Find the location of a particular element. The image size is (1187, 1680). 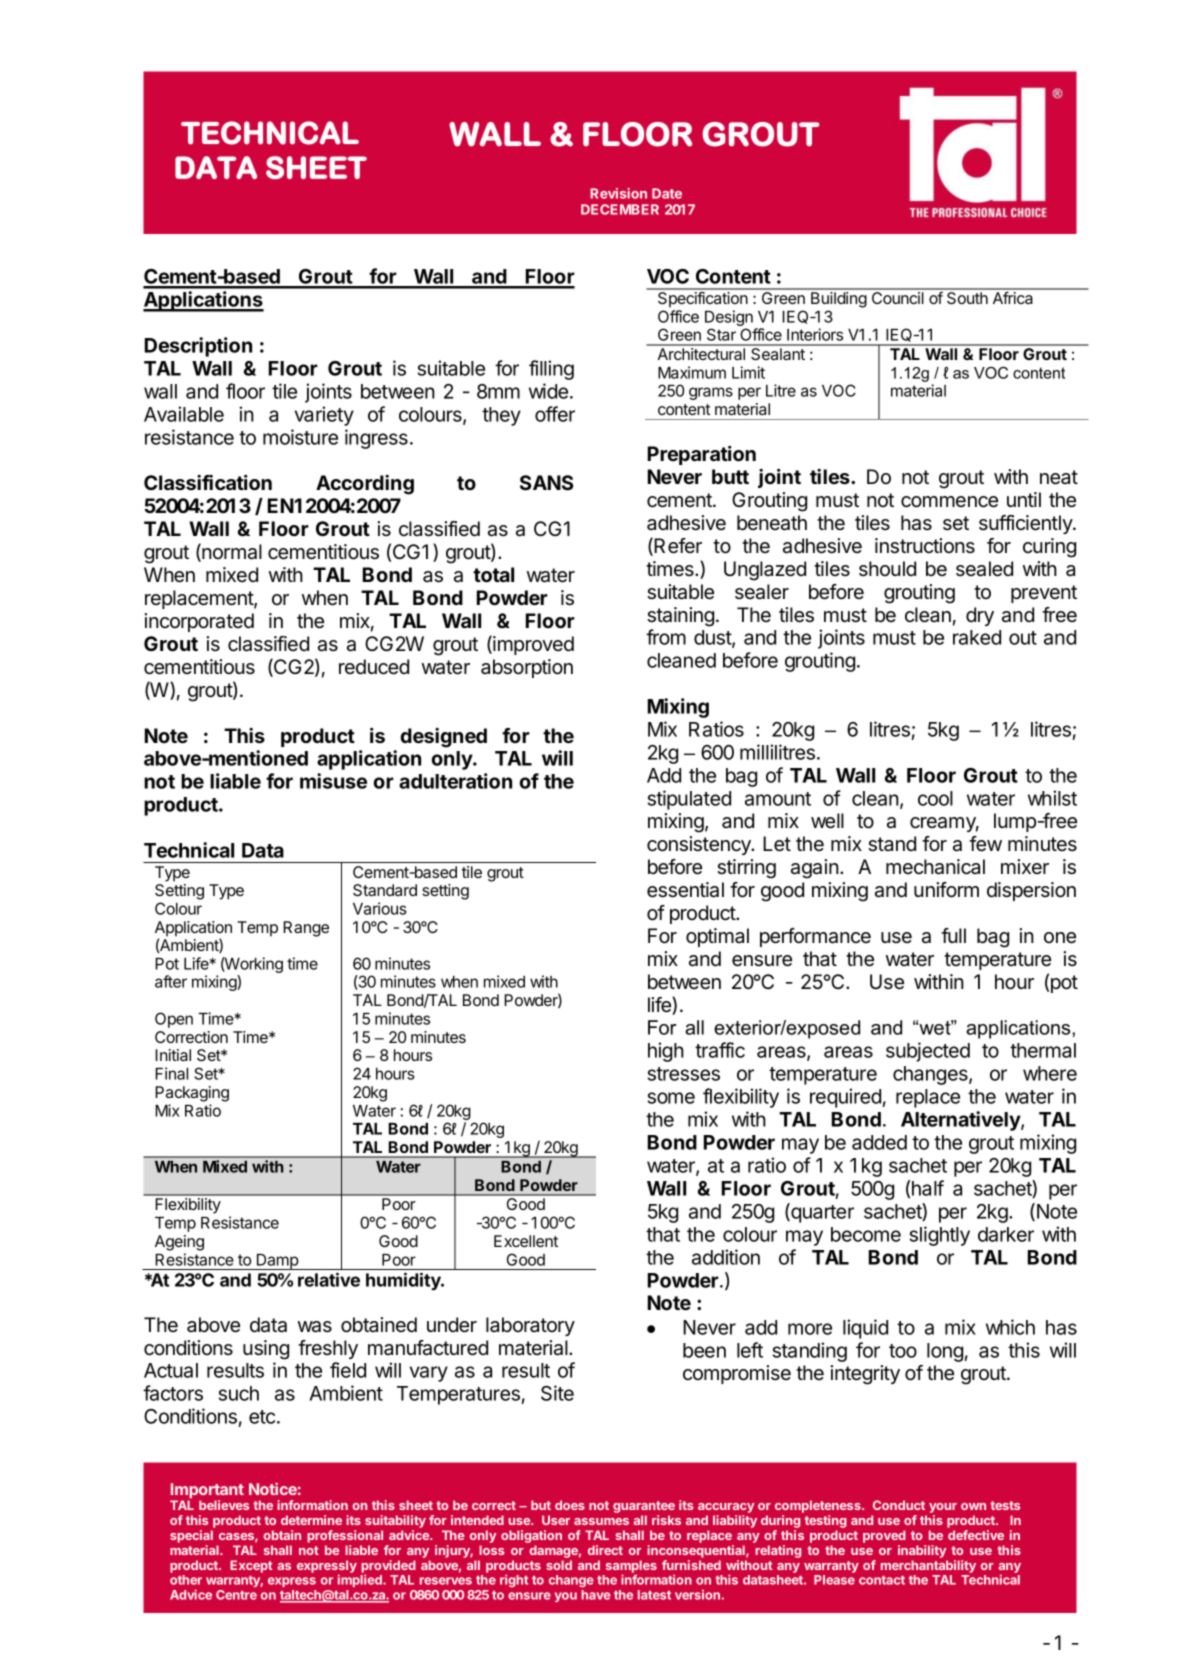

Packaging is located at coordinates (192, 1094).
